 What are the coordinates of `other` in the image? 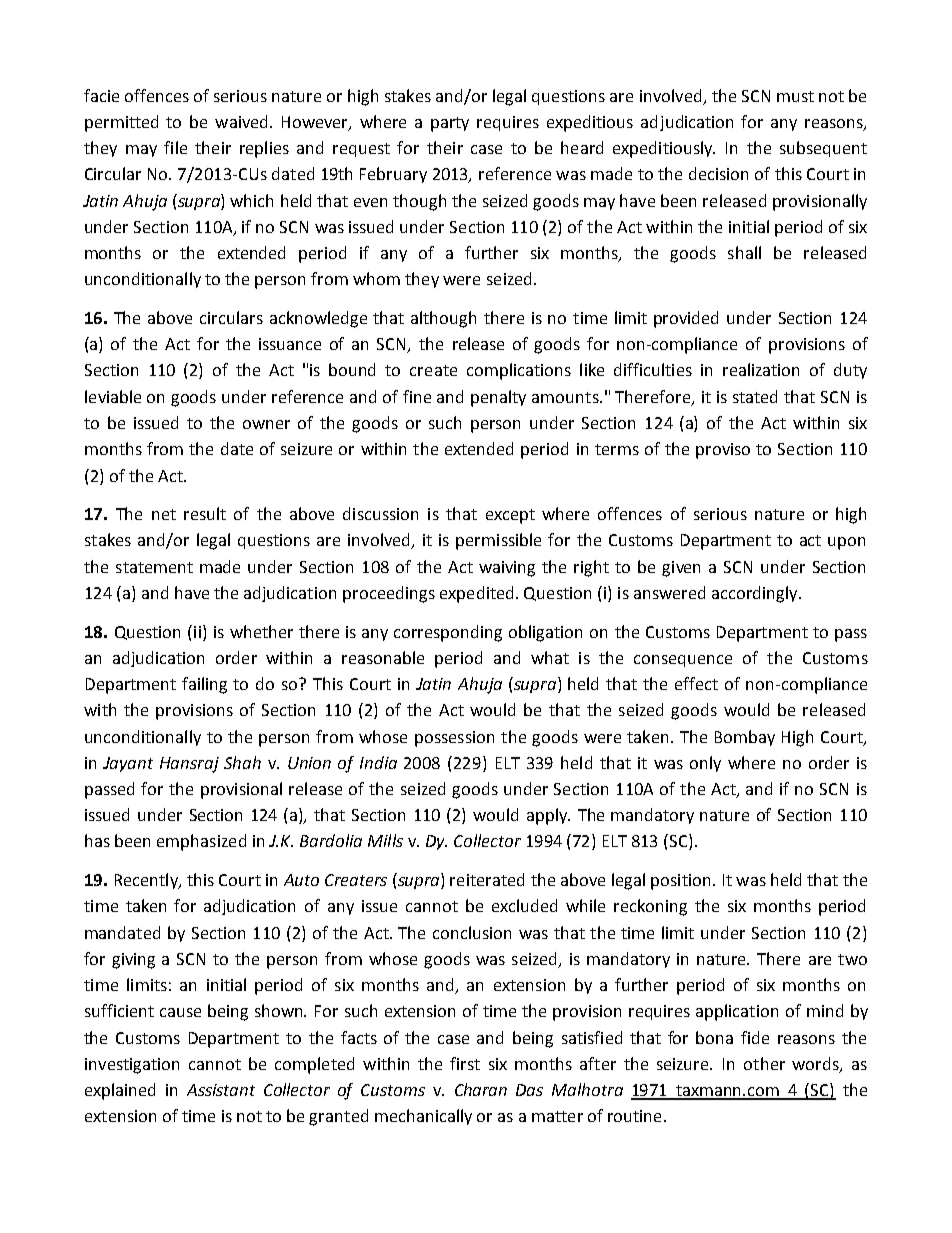 It's located at (764, 1063).
